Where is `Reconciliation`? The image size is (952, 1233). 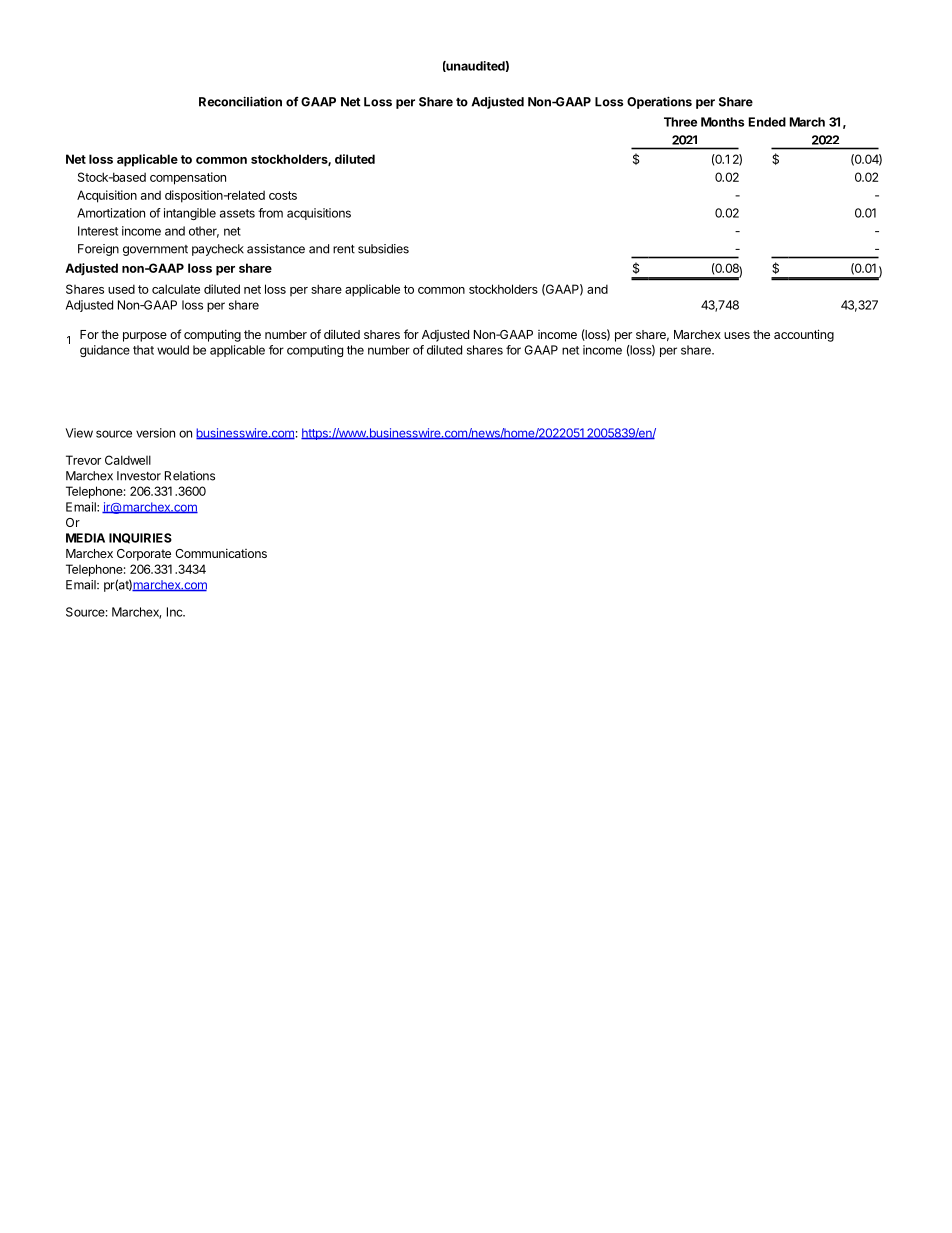 Reconciliation is located at coordinates (240, 101).
